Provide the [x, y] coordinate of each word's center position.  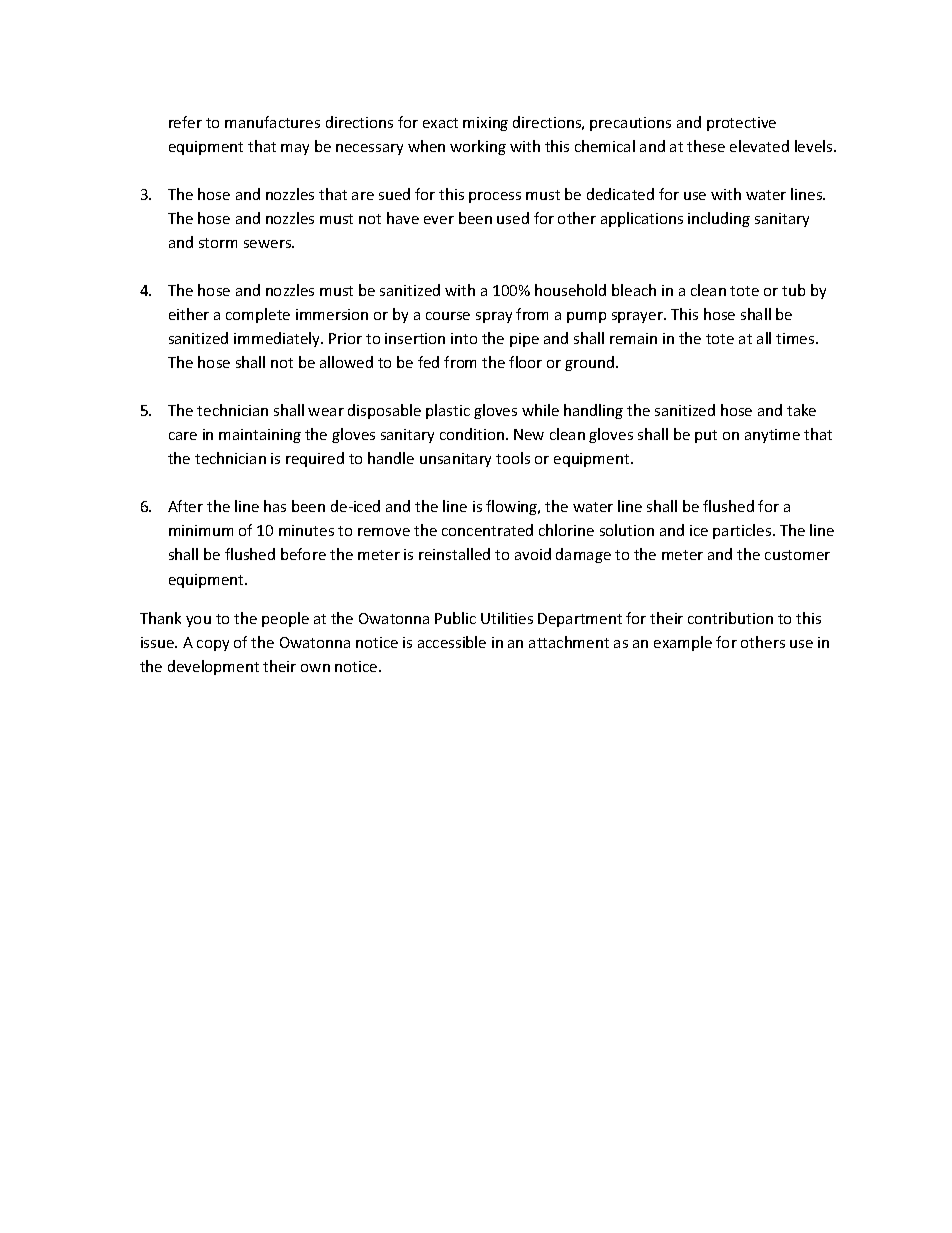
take [801, 410]
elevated [759, 146]
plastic [448, 411]
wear [326, 412]
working [478, 147]
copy [213, 645]
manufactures [272, 122]
